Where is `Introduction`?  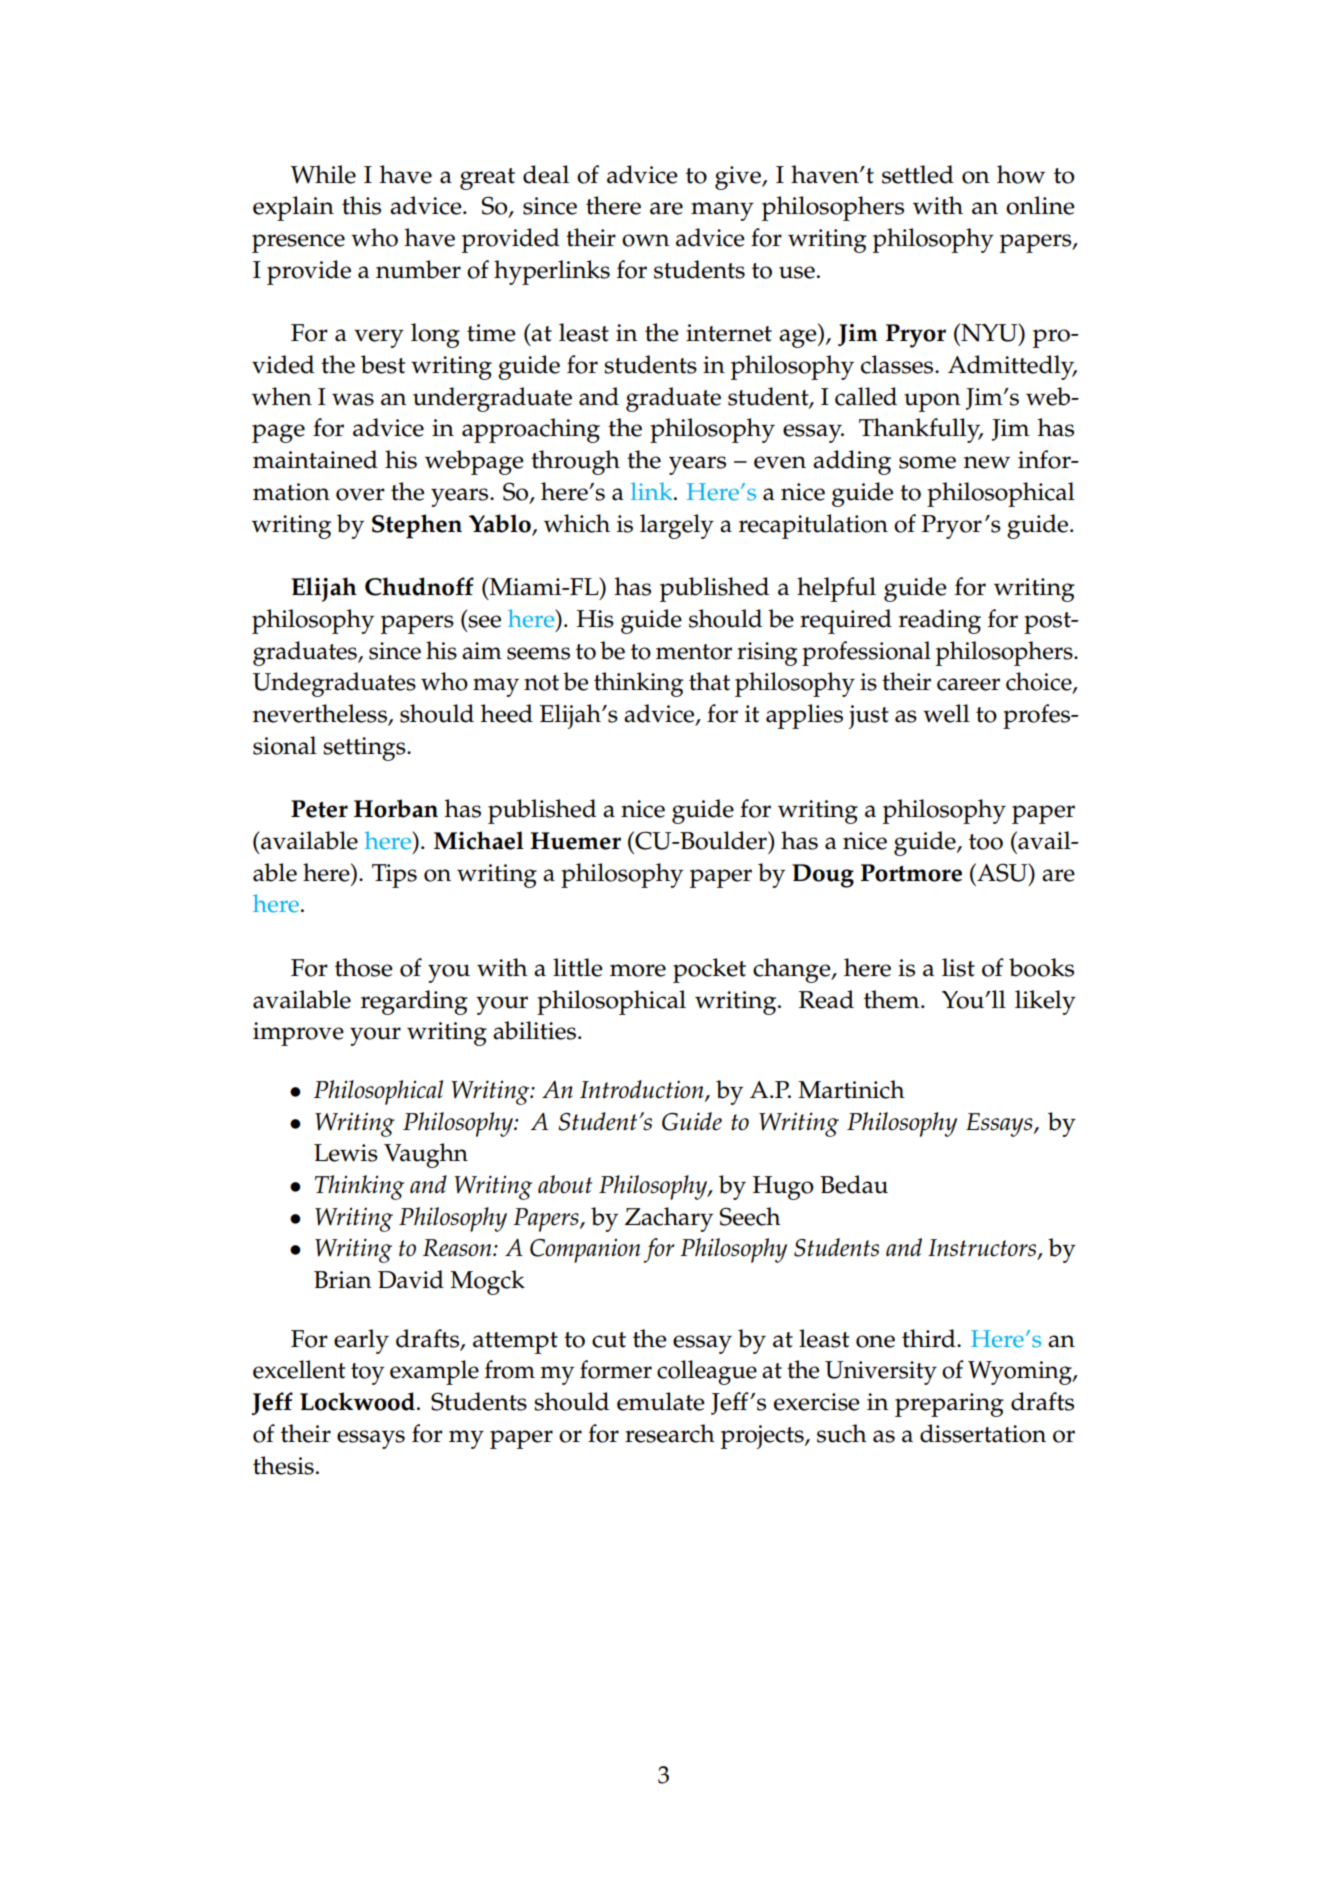
Introduction is located at coordinates (643, 1090).
